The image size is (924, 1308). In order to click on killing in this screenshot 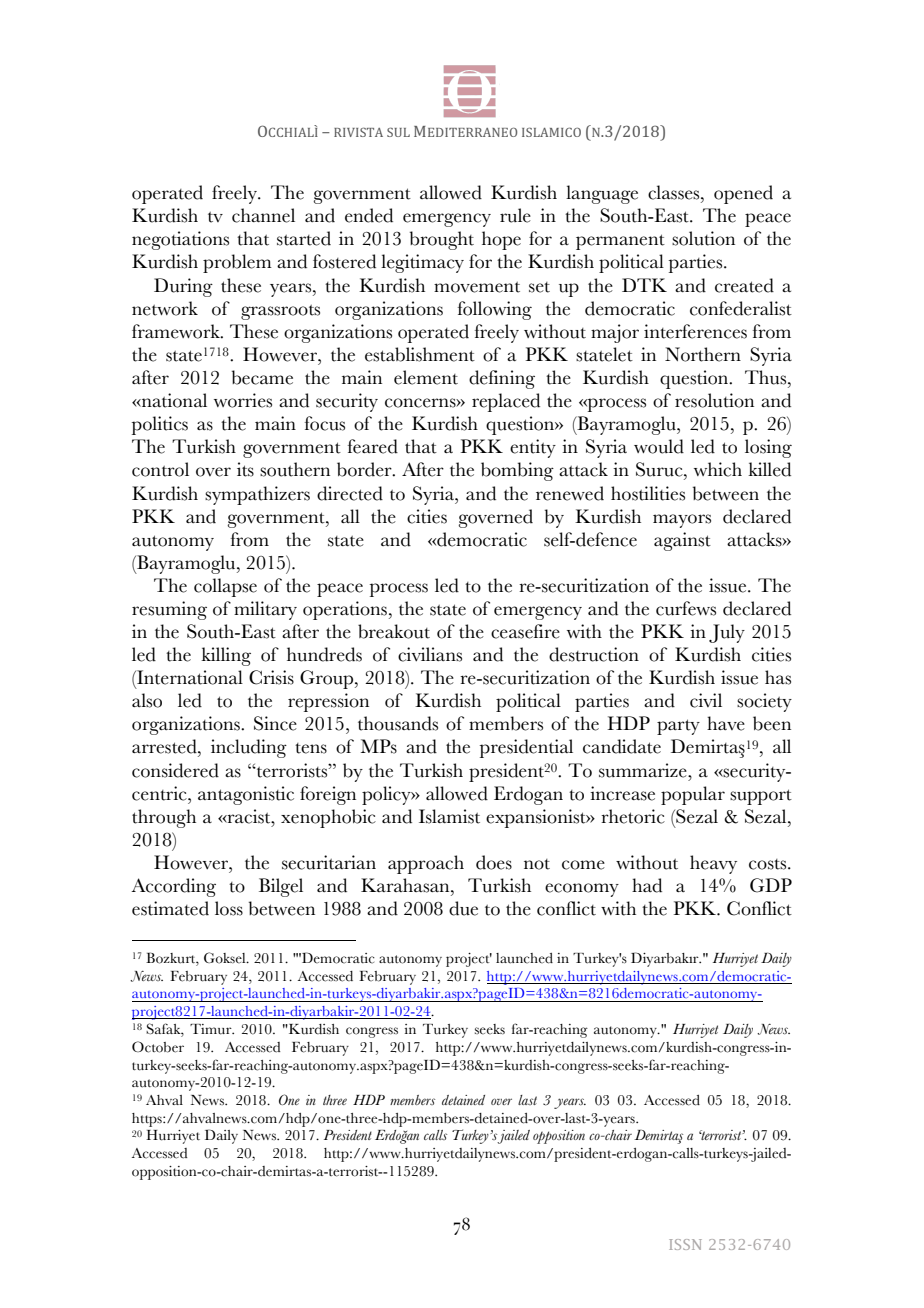, I will do `click(226, 656)`.
